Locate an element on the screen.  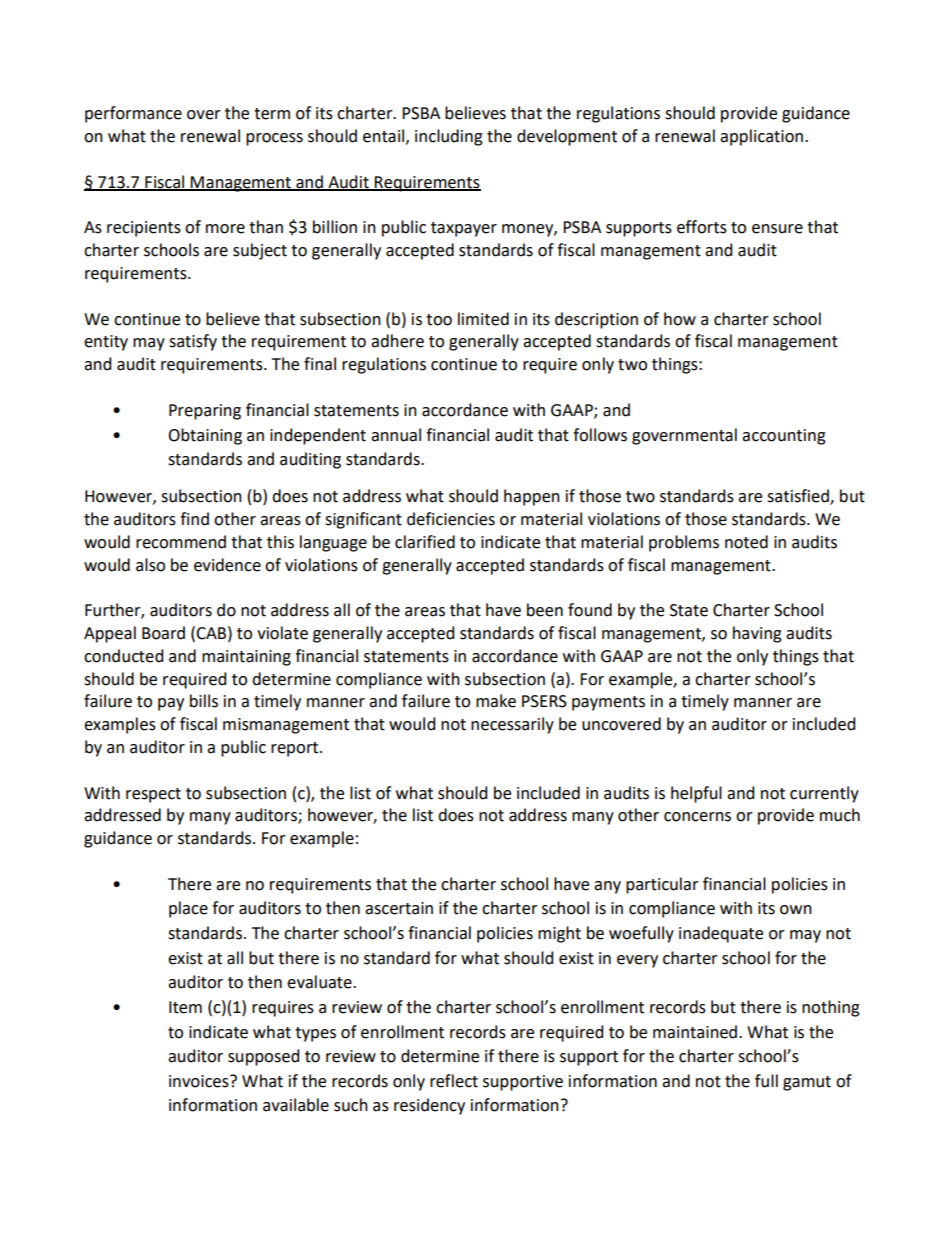
performance is located at coordinates (133, 114).
